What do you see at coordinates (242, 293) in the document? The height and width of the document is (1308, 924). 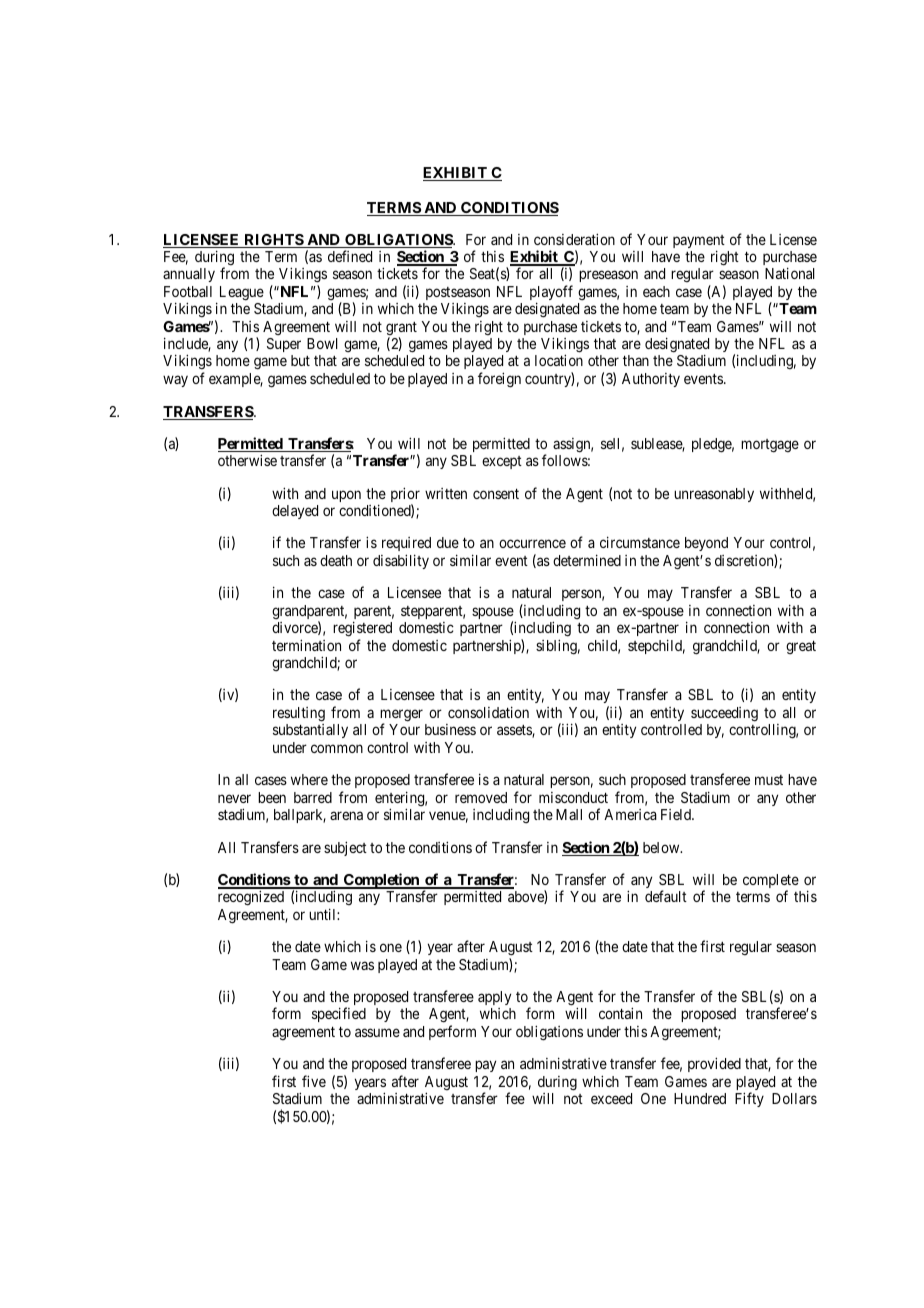 I see `League` at bounding box center [242, 293].
